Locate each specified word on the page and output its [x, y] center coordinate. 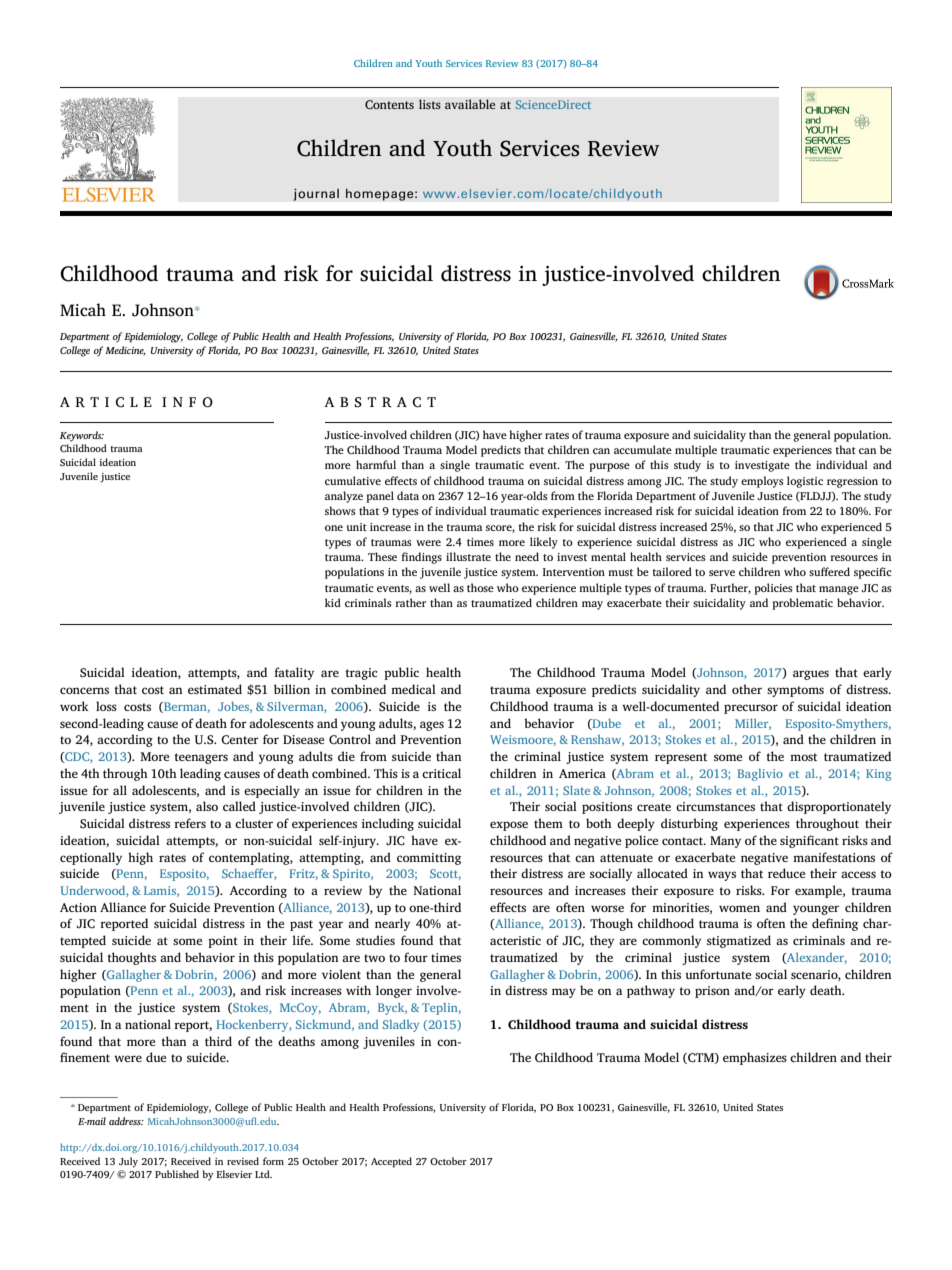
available [470, 104]
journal [316, 194]
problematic [802, 604]
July [128, 1162]
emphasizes [755, 1058]
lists [430, 104]
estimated [215, 689]
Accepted [391, 1162]
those [480, 587]
